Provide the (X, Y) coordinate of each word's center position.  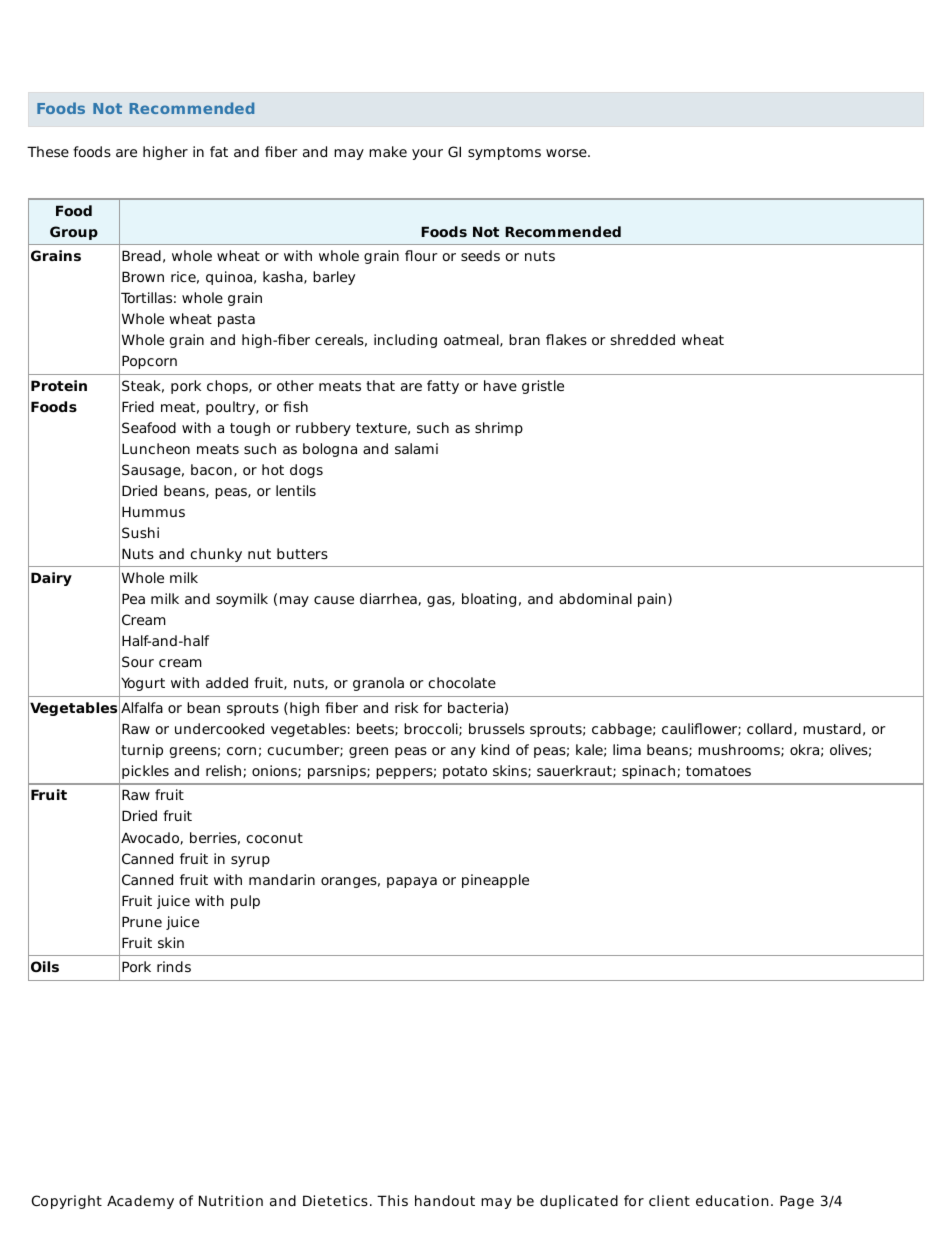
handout (445, 1200)
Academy (140, 1202)
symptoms (504, 153)
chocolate (462, 682)
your (427, 154)
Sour (138, 661)
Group (74, 233)
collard (769, 728)
